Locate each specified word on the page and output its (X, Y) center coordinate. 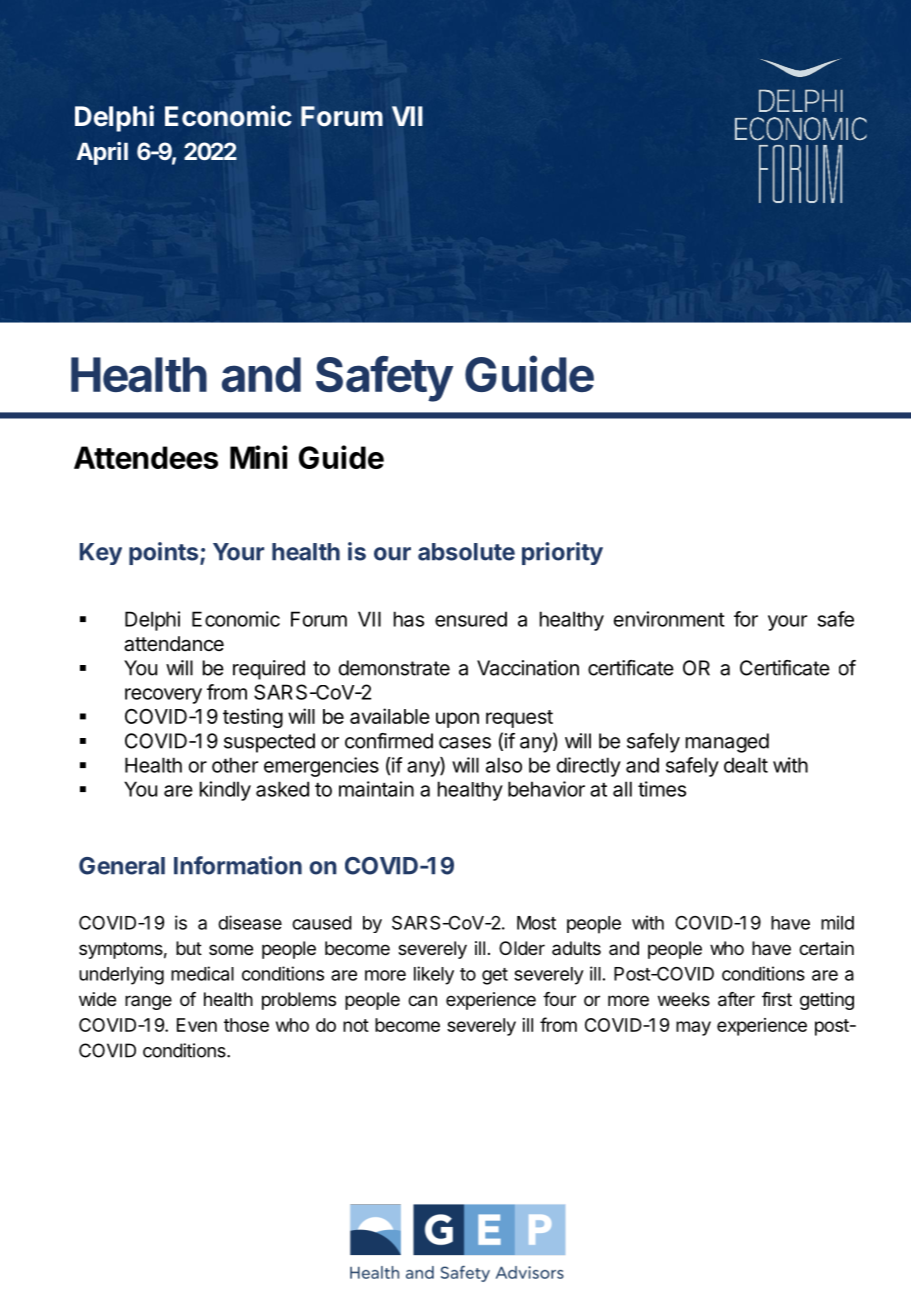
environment (669, 619)
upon (457, 720)
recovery (163, 696)
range (148, 1002)
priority (562, 553)
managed (727, 743)
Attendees (146, 457)
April (102, 153)
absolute (466, 552)
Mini (259, 457)
